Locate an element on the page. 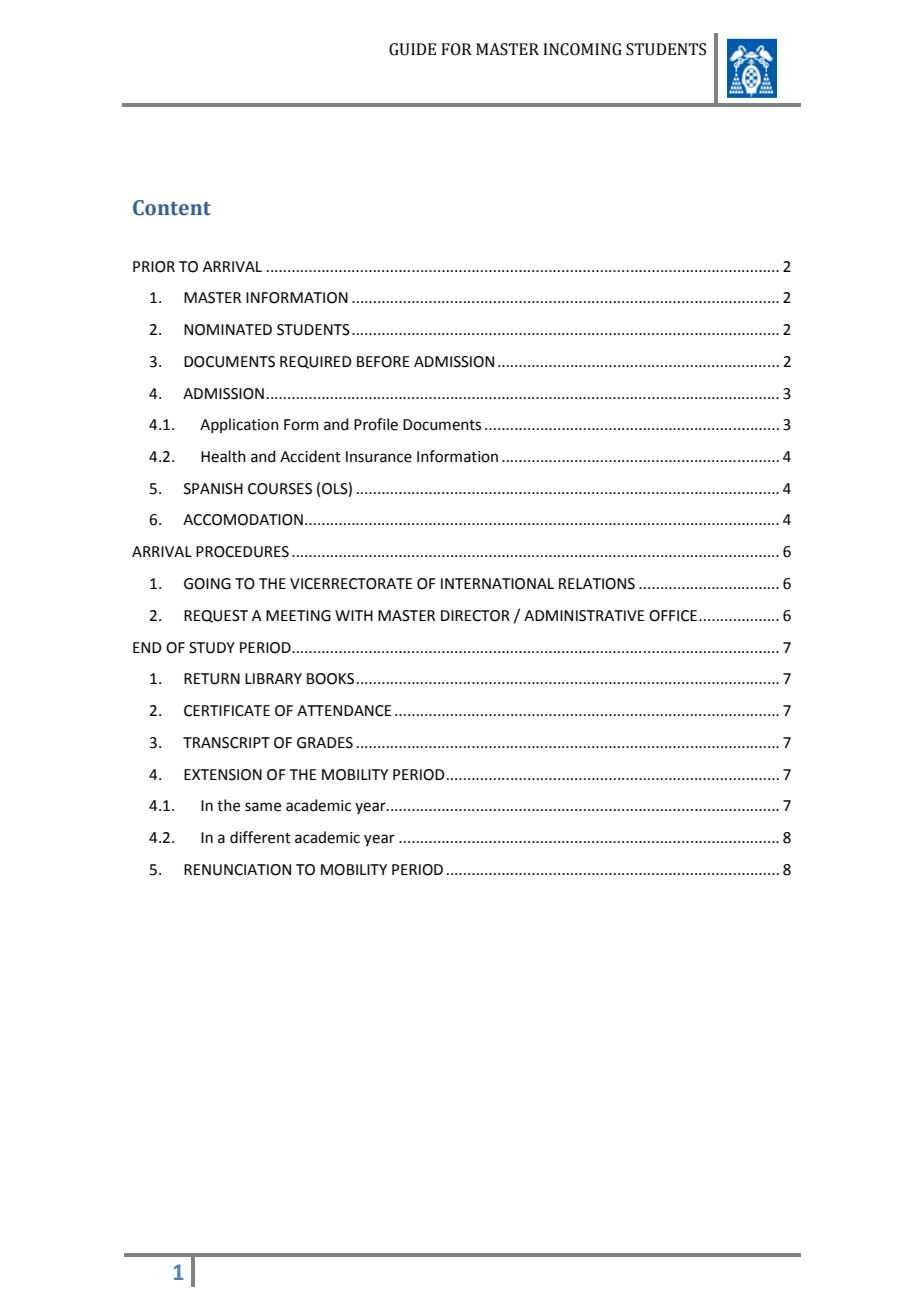 The width and height of the image is (924, 1308). RENUNCIATION is located at coordinates (237, 870).
